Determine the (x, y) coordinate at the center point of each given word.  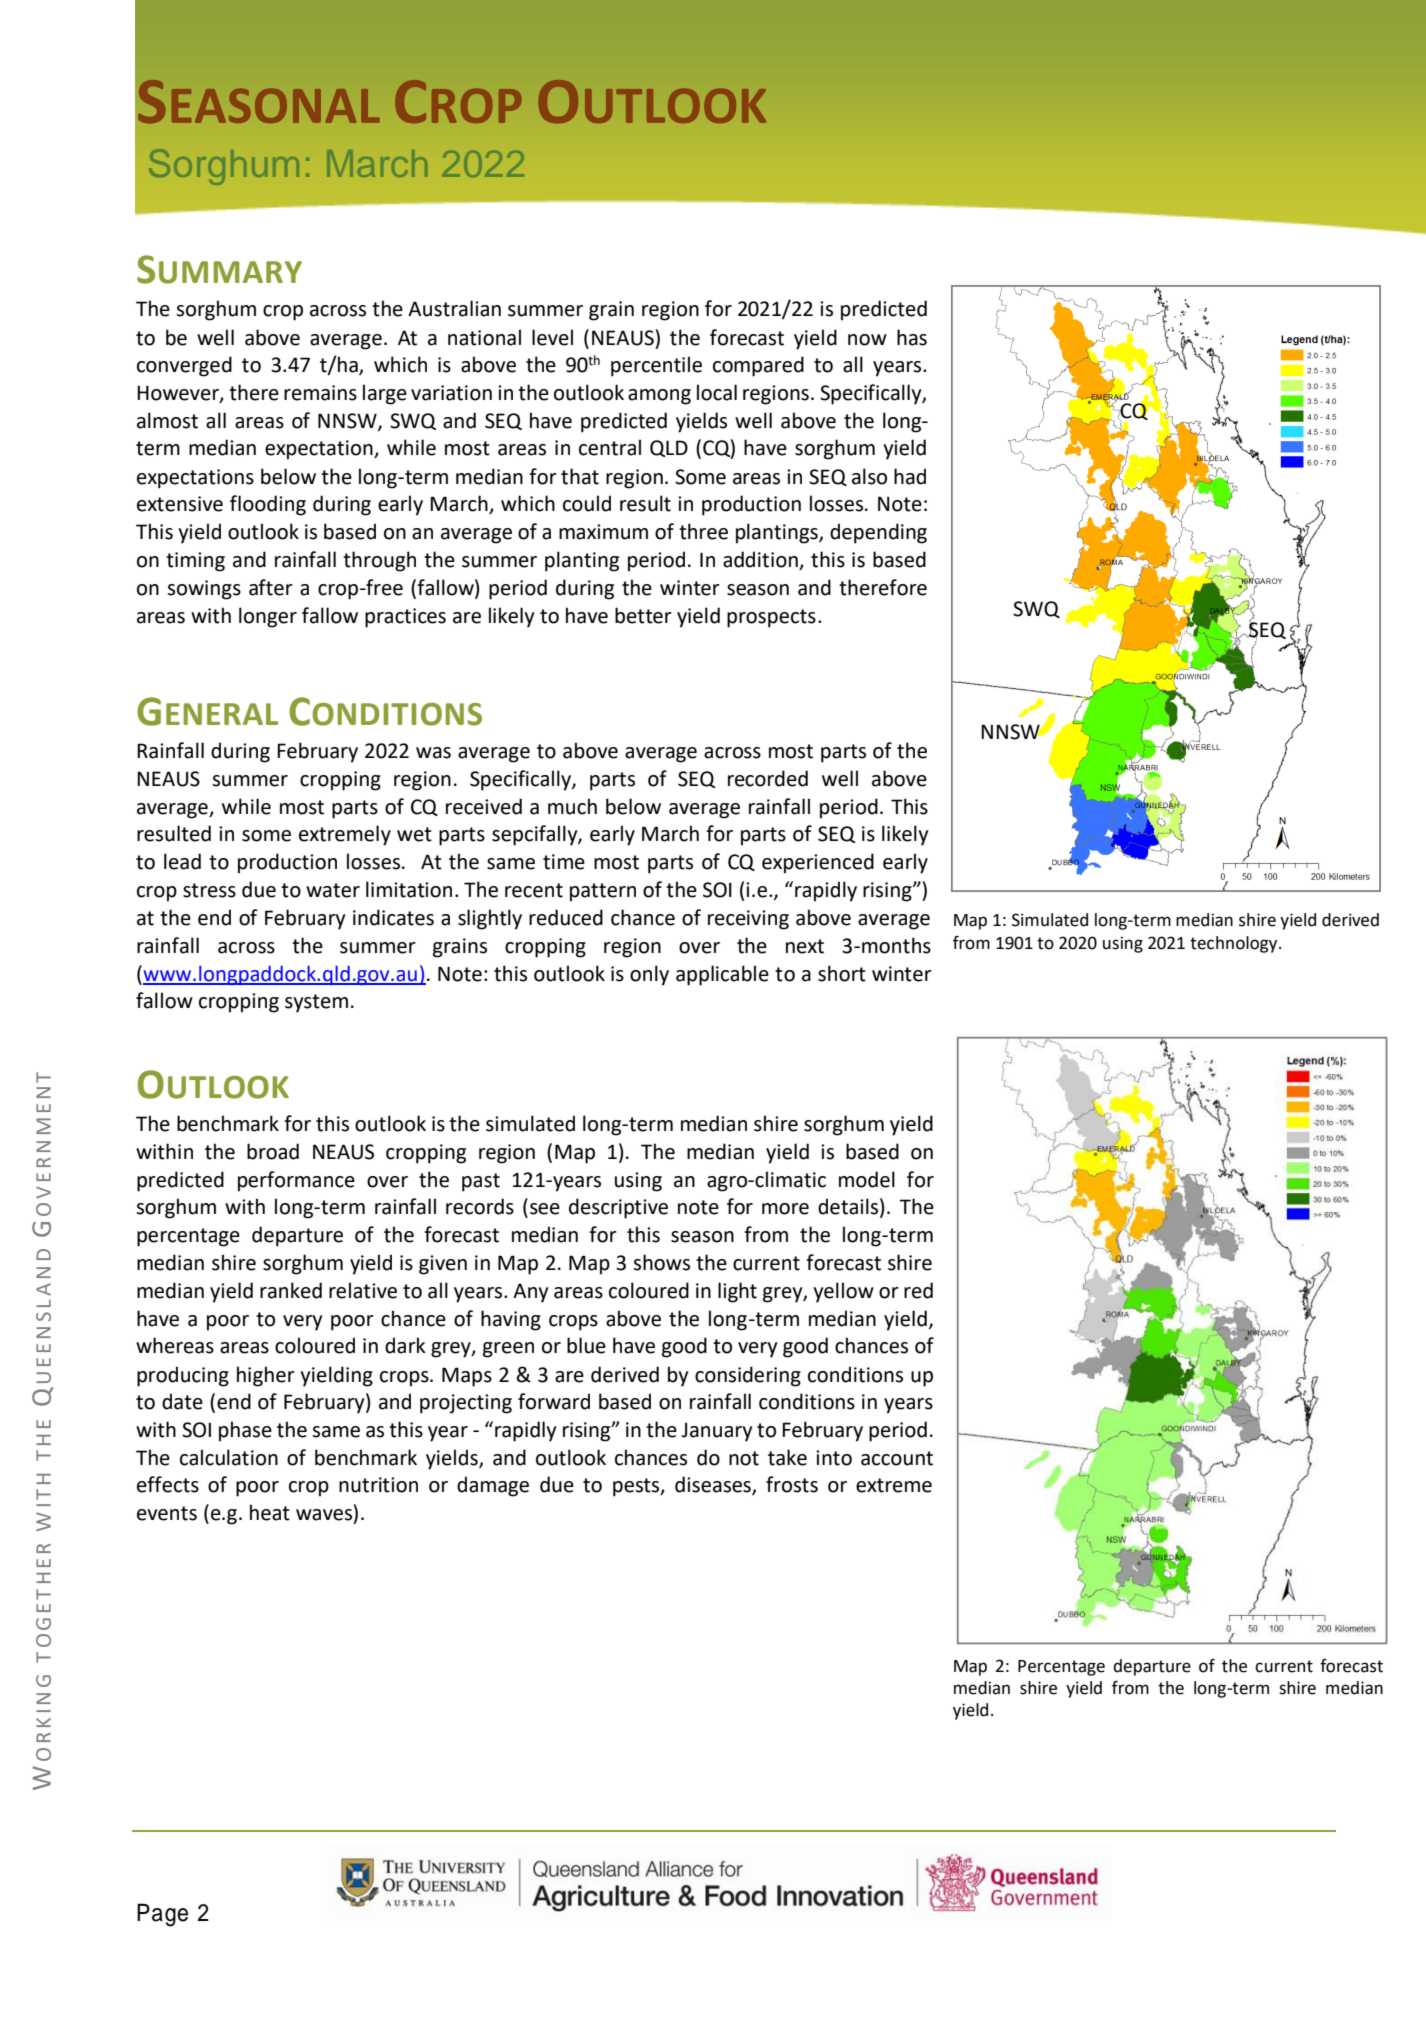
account (897, 1458)
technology (1235, 944)
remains (320, 393)
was (433, 753)
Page (162, 1915)
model (867, 1179)
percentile (656, 366)
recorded (768, 778)
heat (270, 1512)
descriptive (618, 1208)
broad (273, 1151)
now (867, 340)
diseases (714, 1485)
